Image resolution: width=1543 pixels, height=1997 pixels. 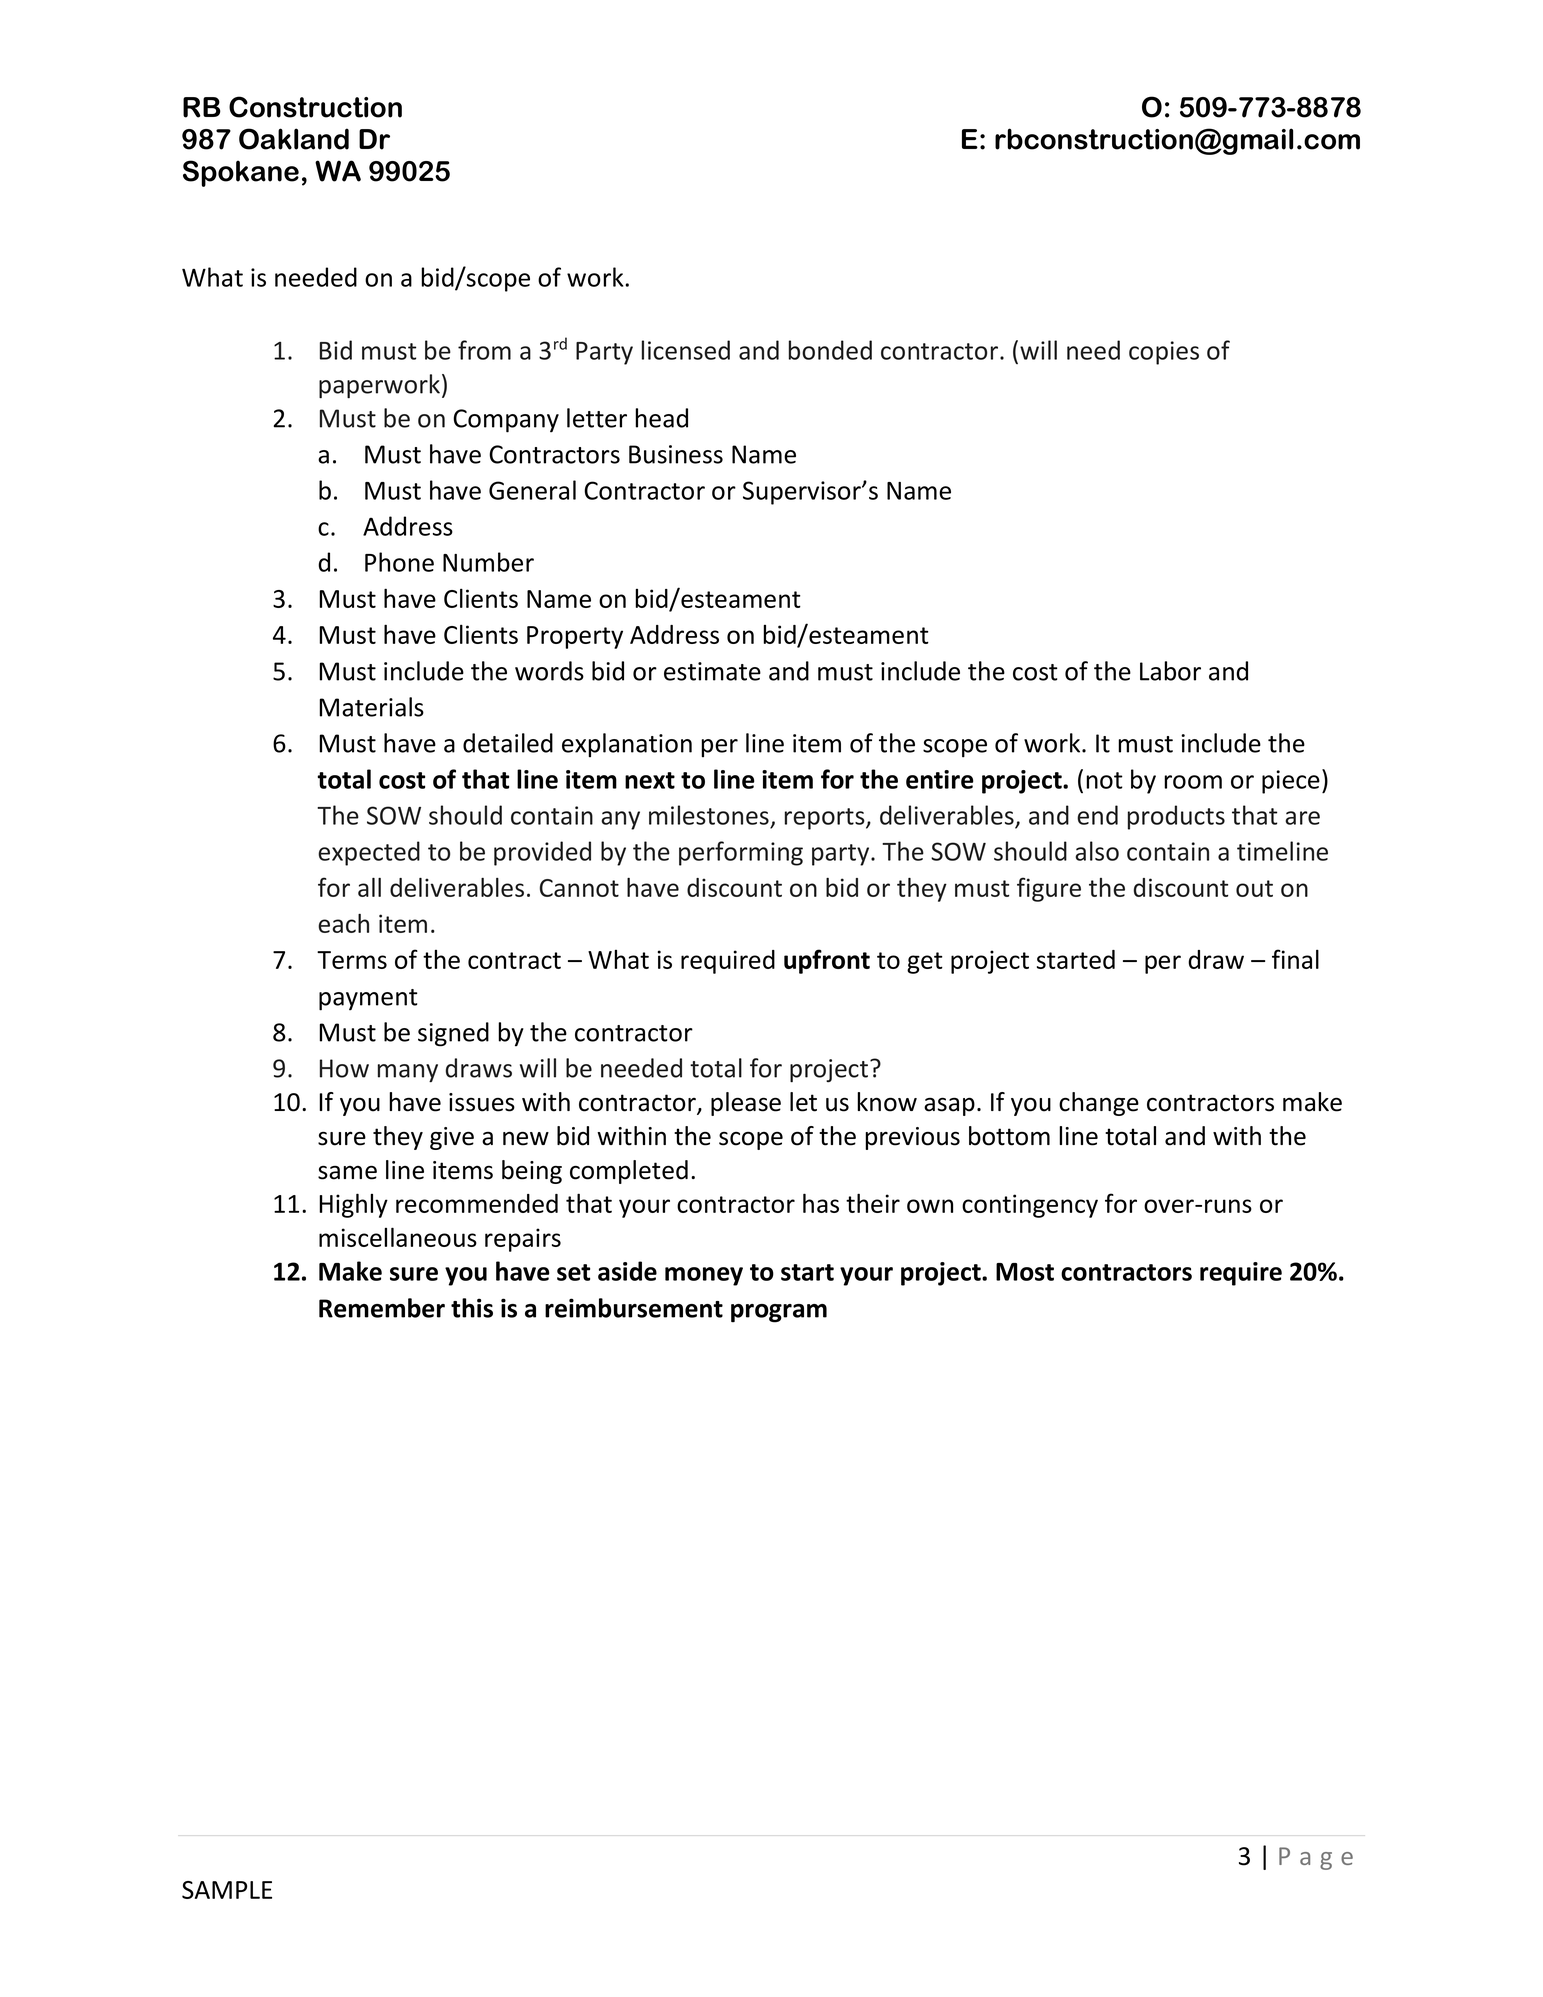 What do you see at coordinates (1164, 353) in the screenshot?
I see `copies` at bounding box center [1164, 353].
